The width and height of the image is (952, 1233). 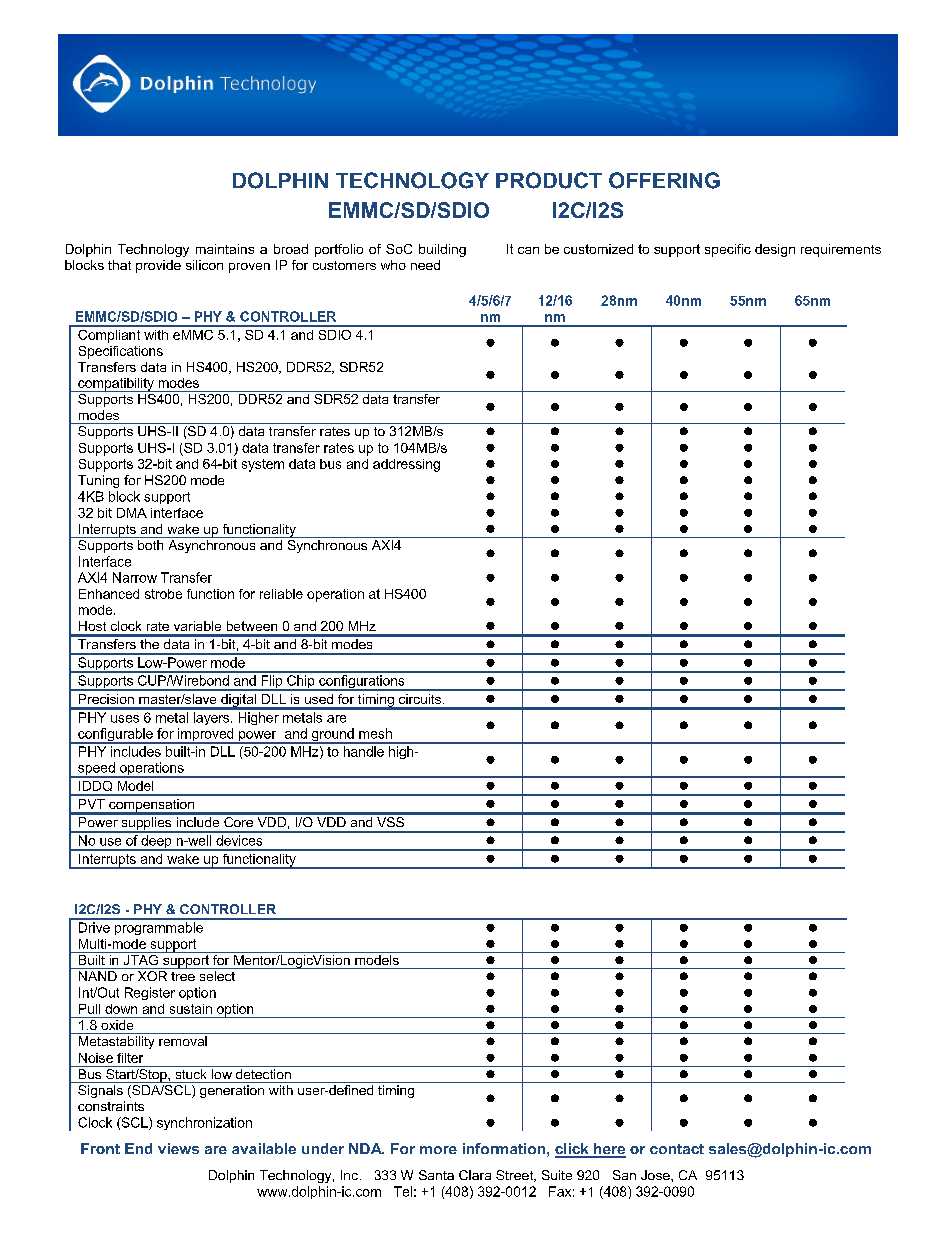 I want to click on improved, so click(x=206, y=736).
